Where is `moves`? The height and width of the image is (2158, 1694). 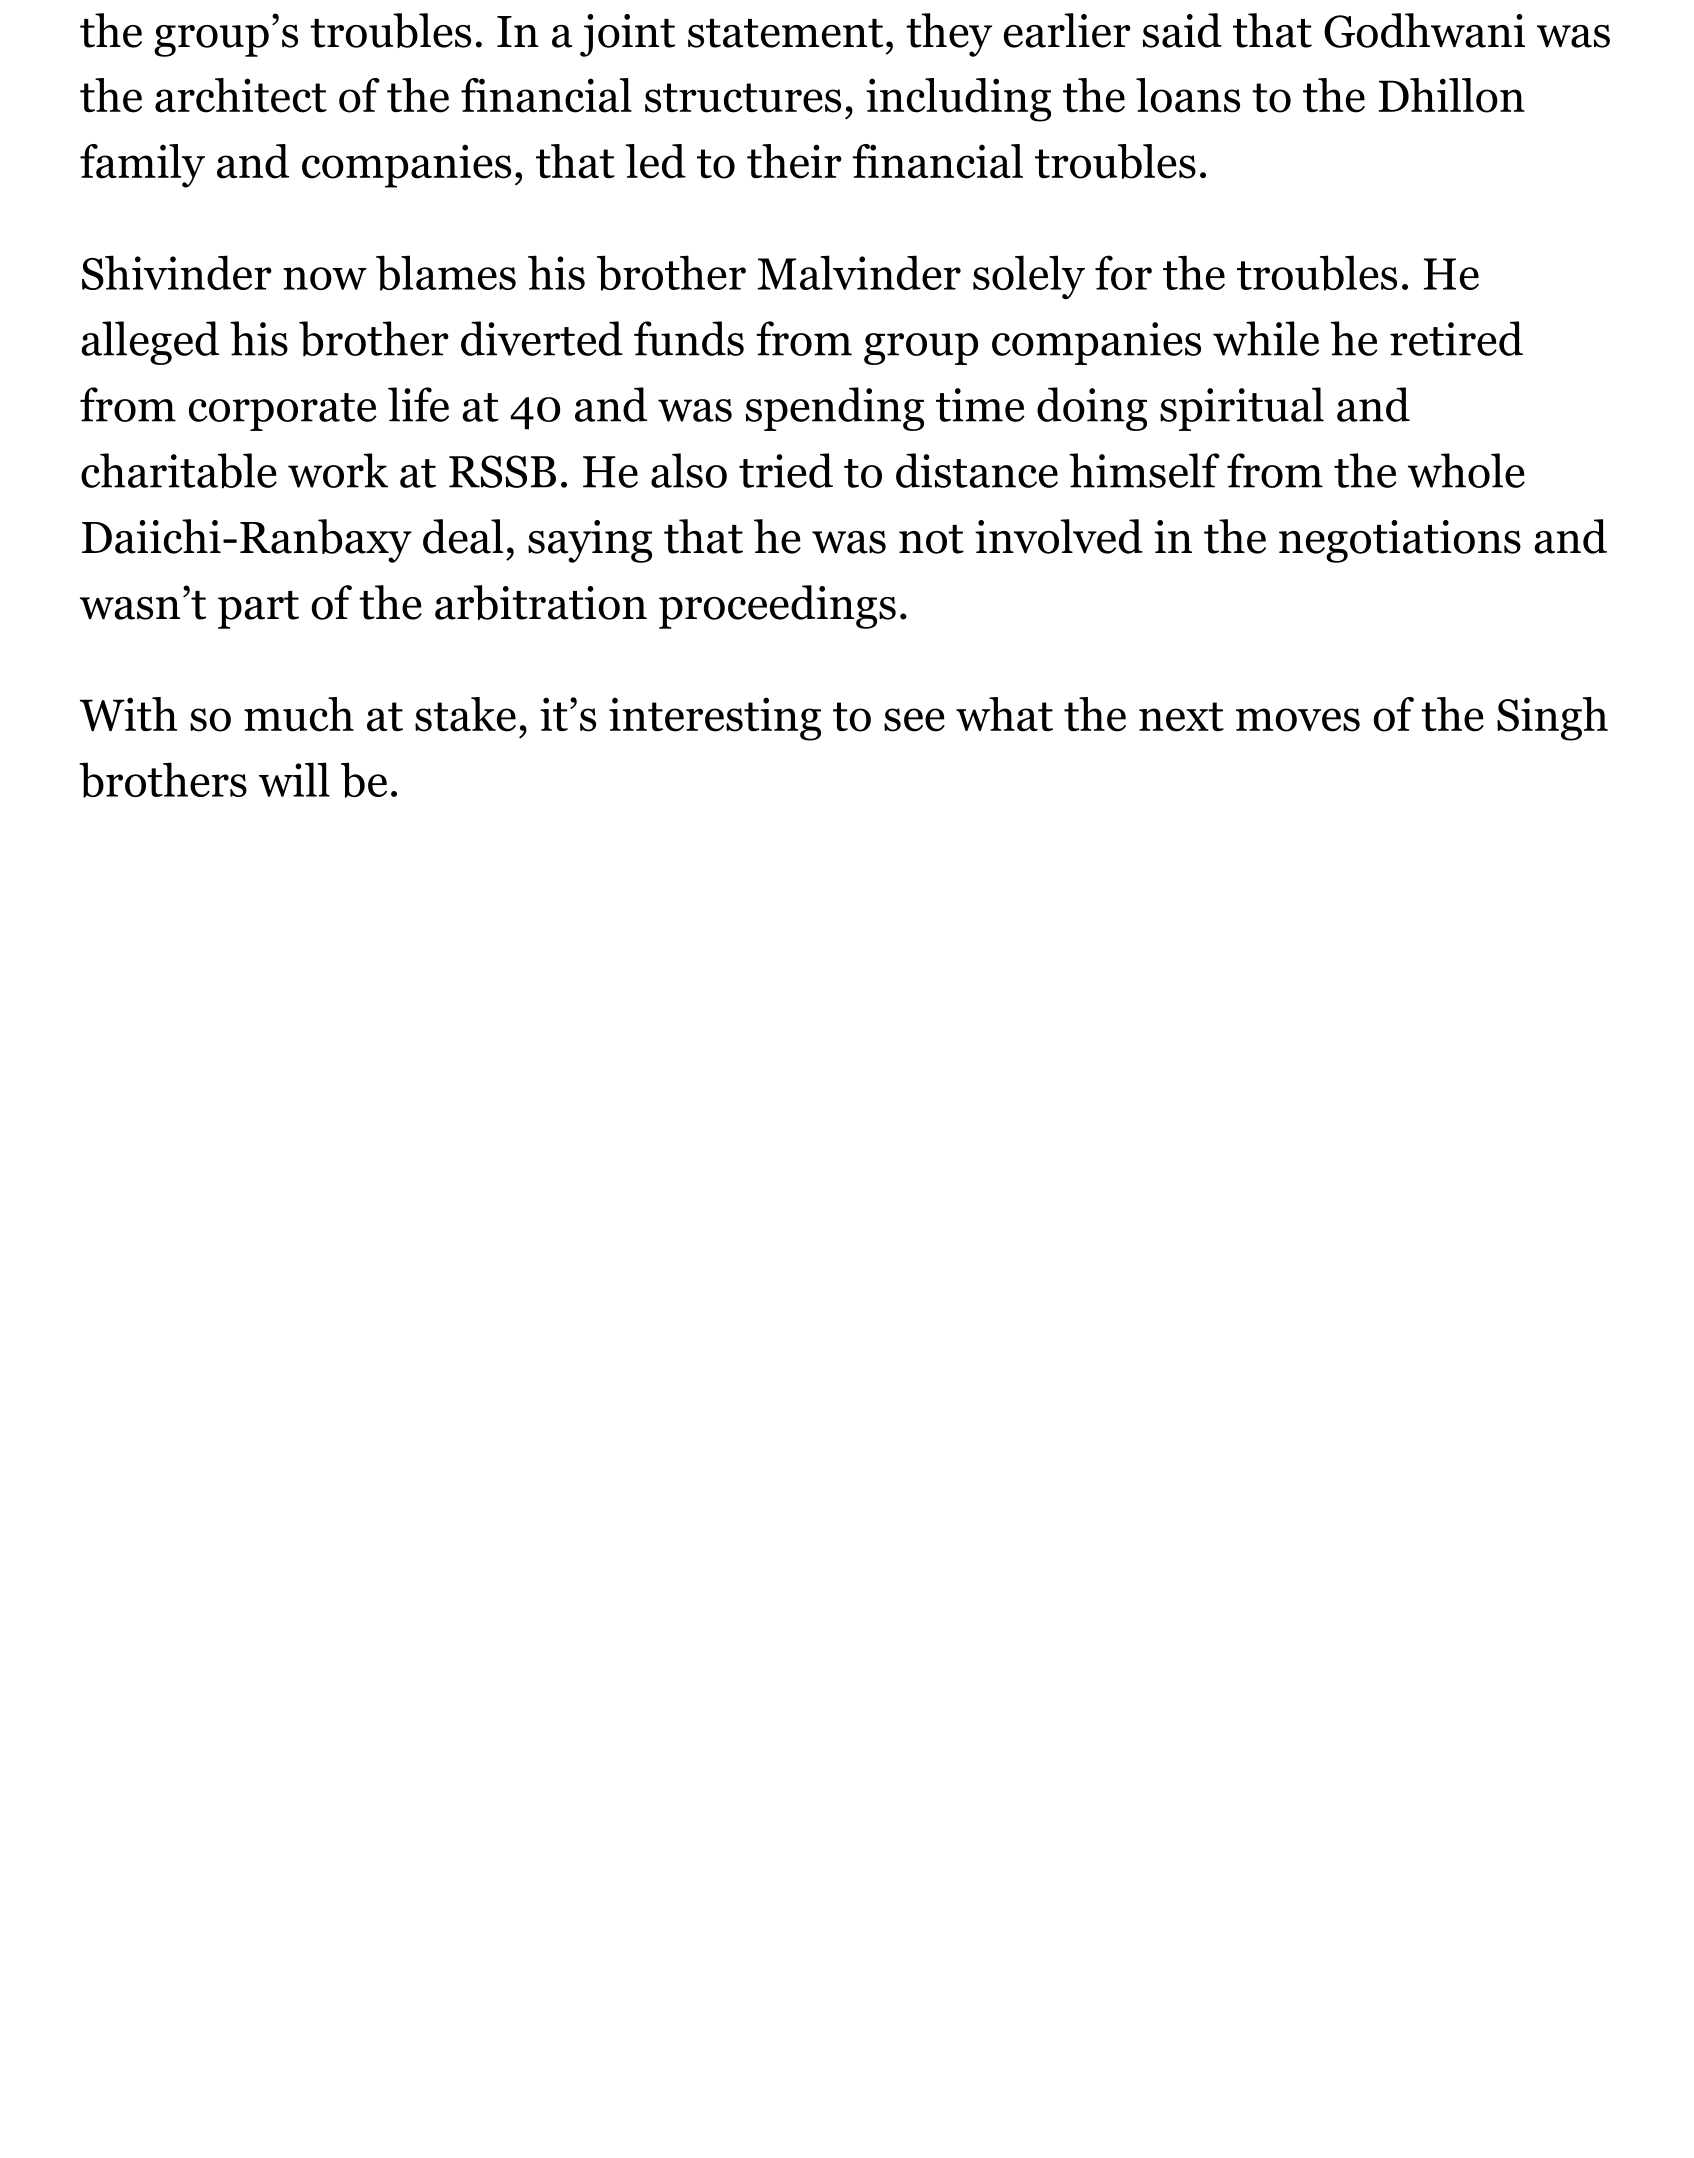 moves is located at coordinates (1298, 720).
